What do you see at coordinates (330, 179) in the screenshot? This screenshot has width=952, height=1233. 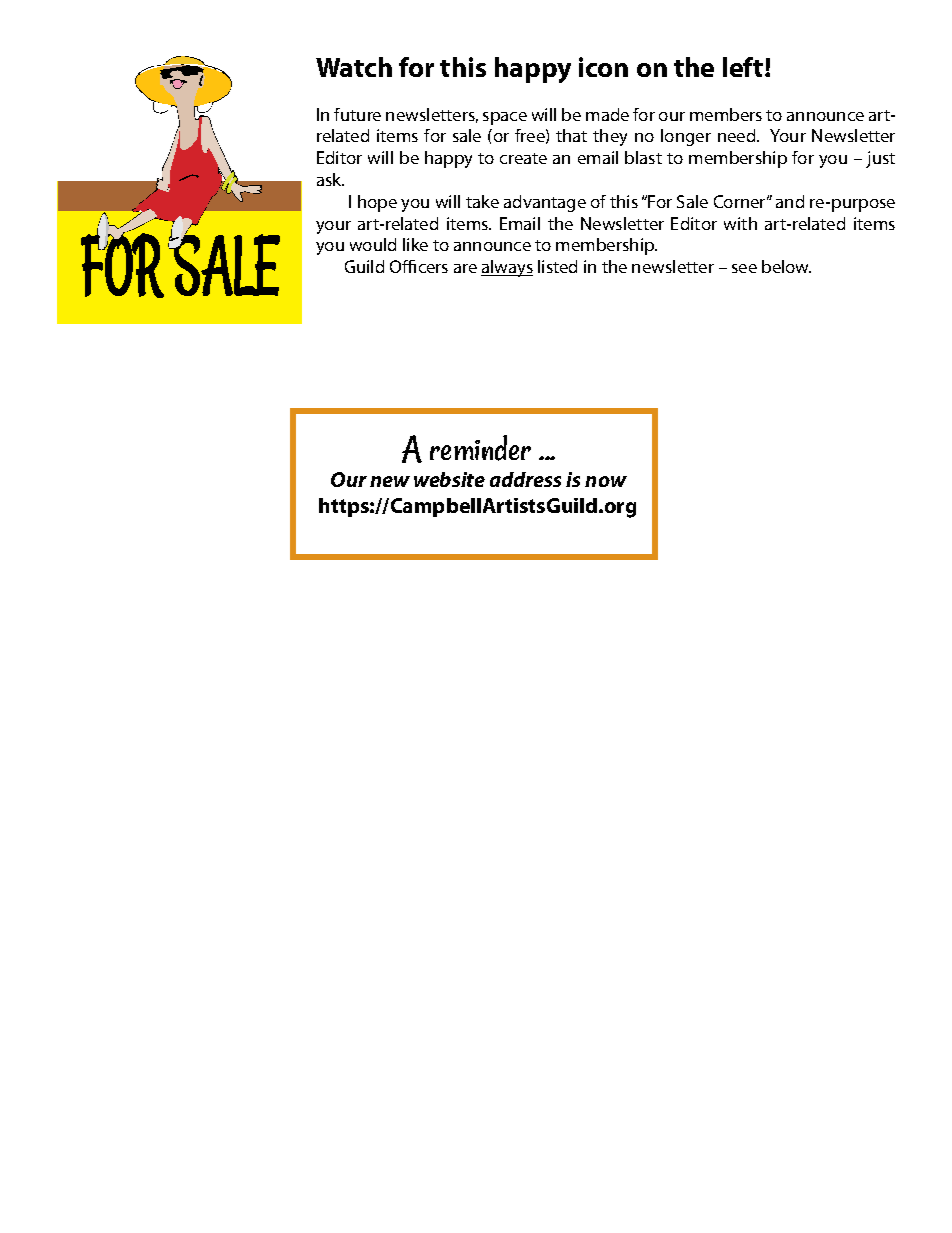 I see `ask` at bounding box center [330, 179].
